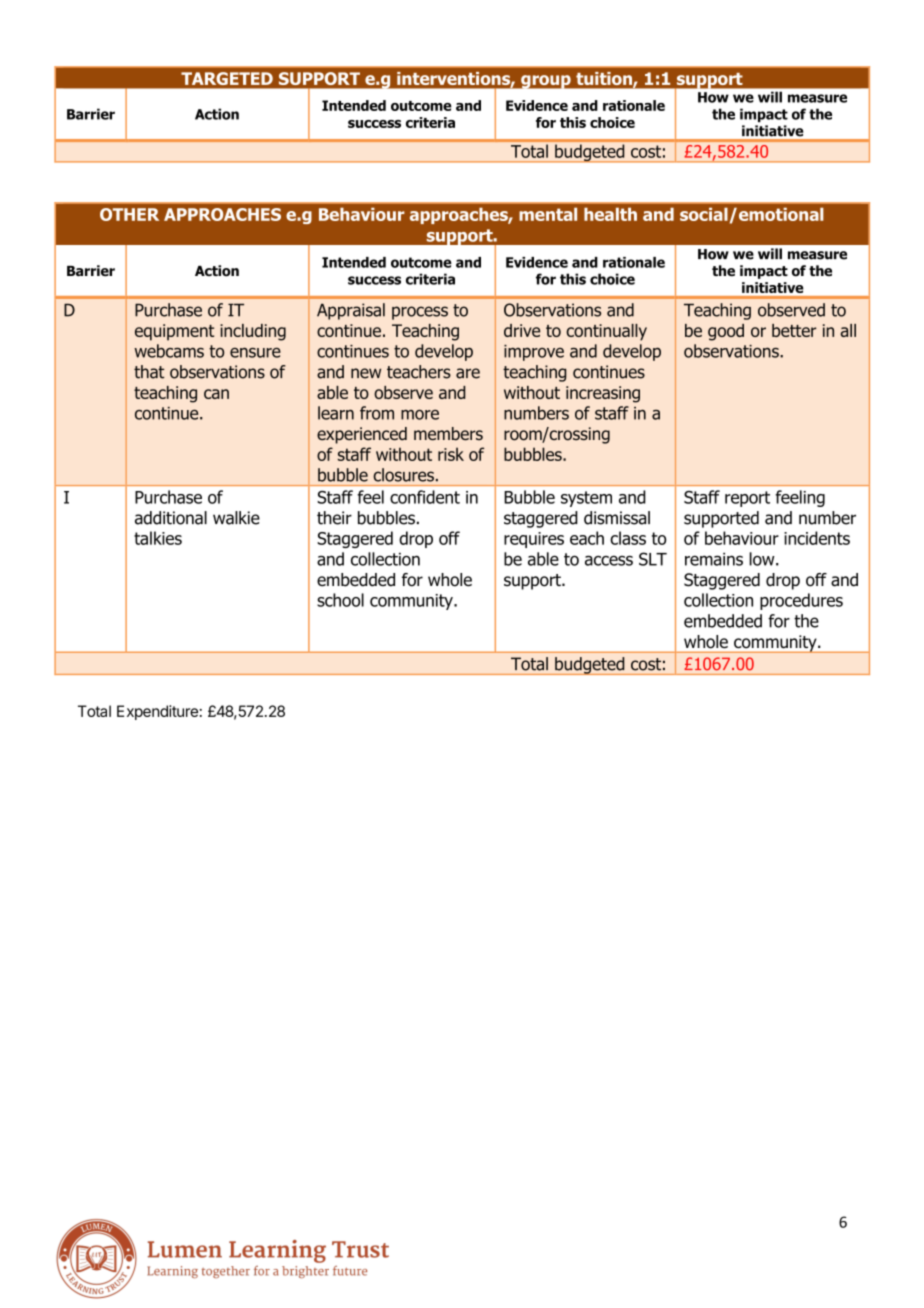 Image resolution: width=924 pixels, height=1308 pixels. I want to click on are, so click(468, 373).
